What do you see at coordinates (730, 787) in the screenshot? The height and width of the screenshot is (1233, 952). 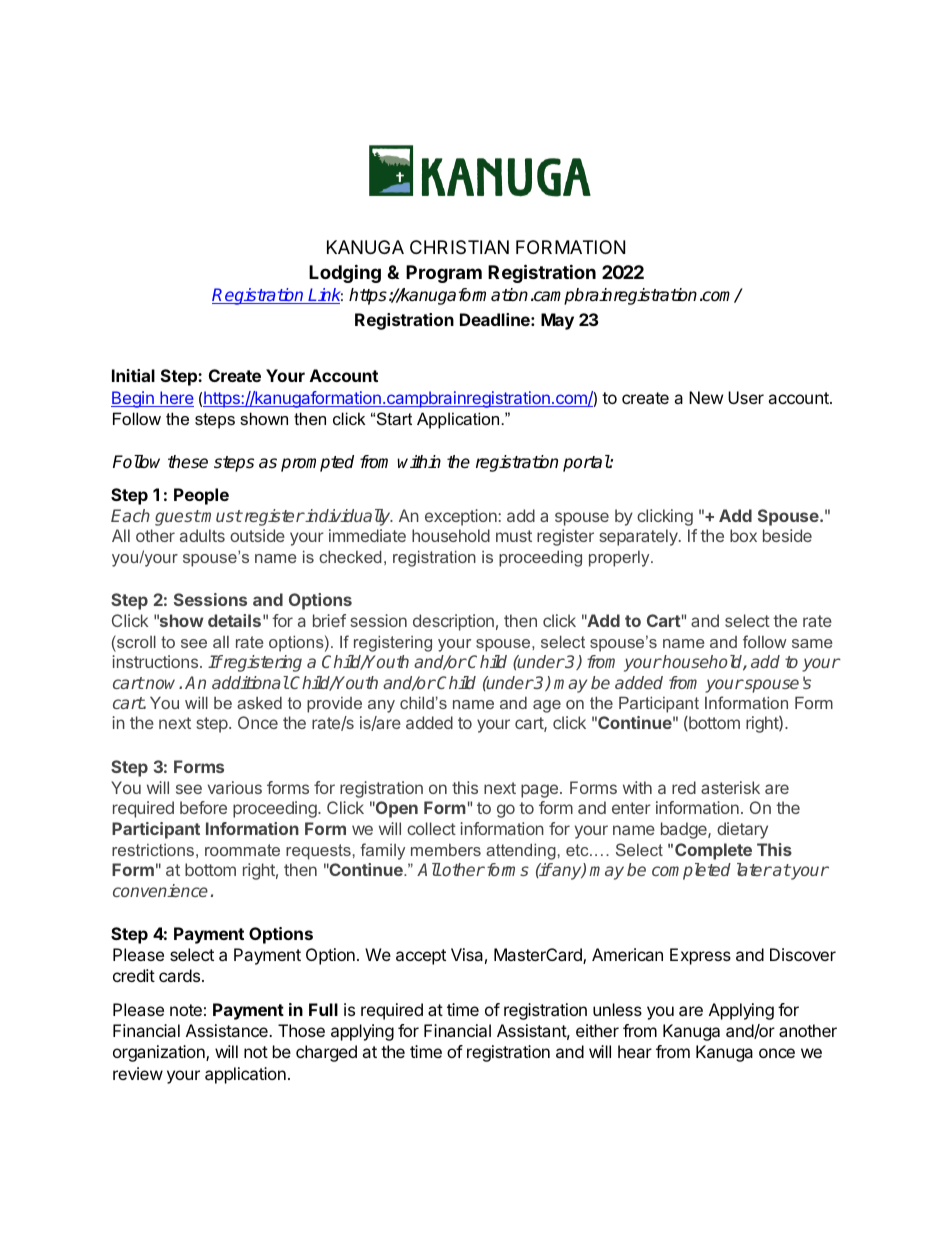 I see `asterisk` at bounding box center [730, 787].
